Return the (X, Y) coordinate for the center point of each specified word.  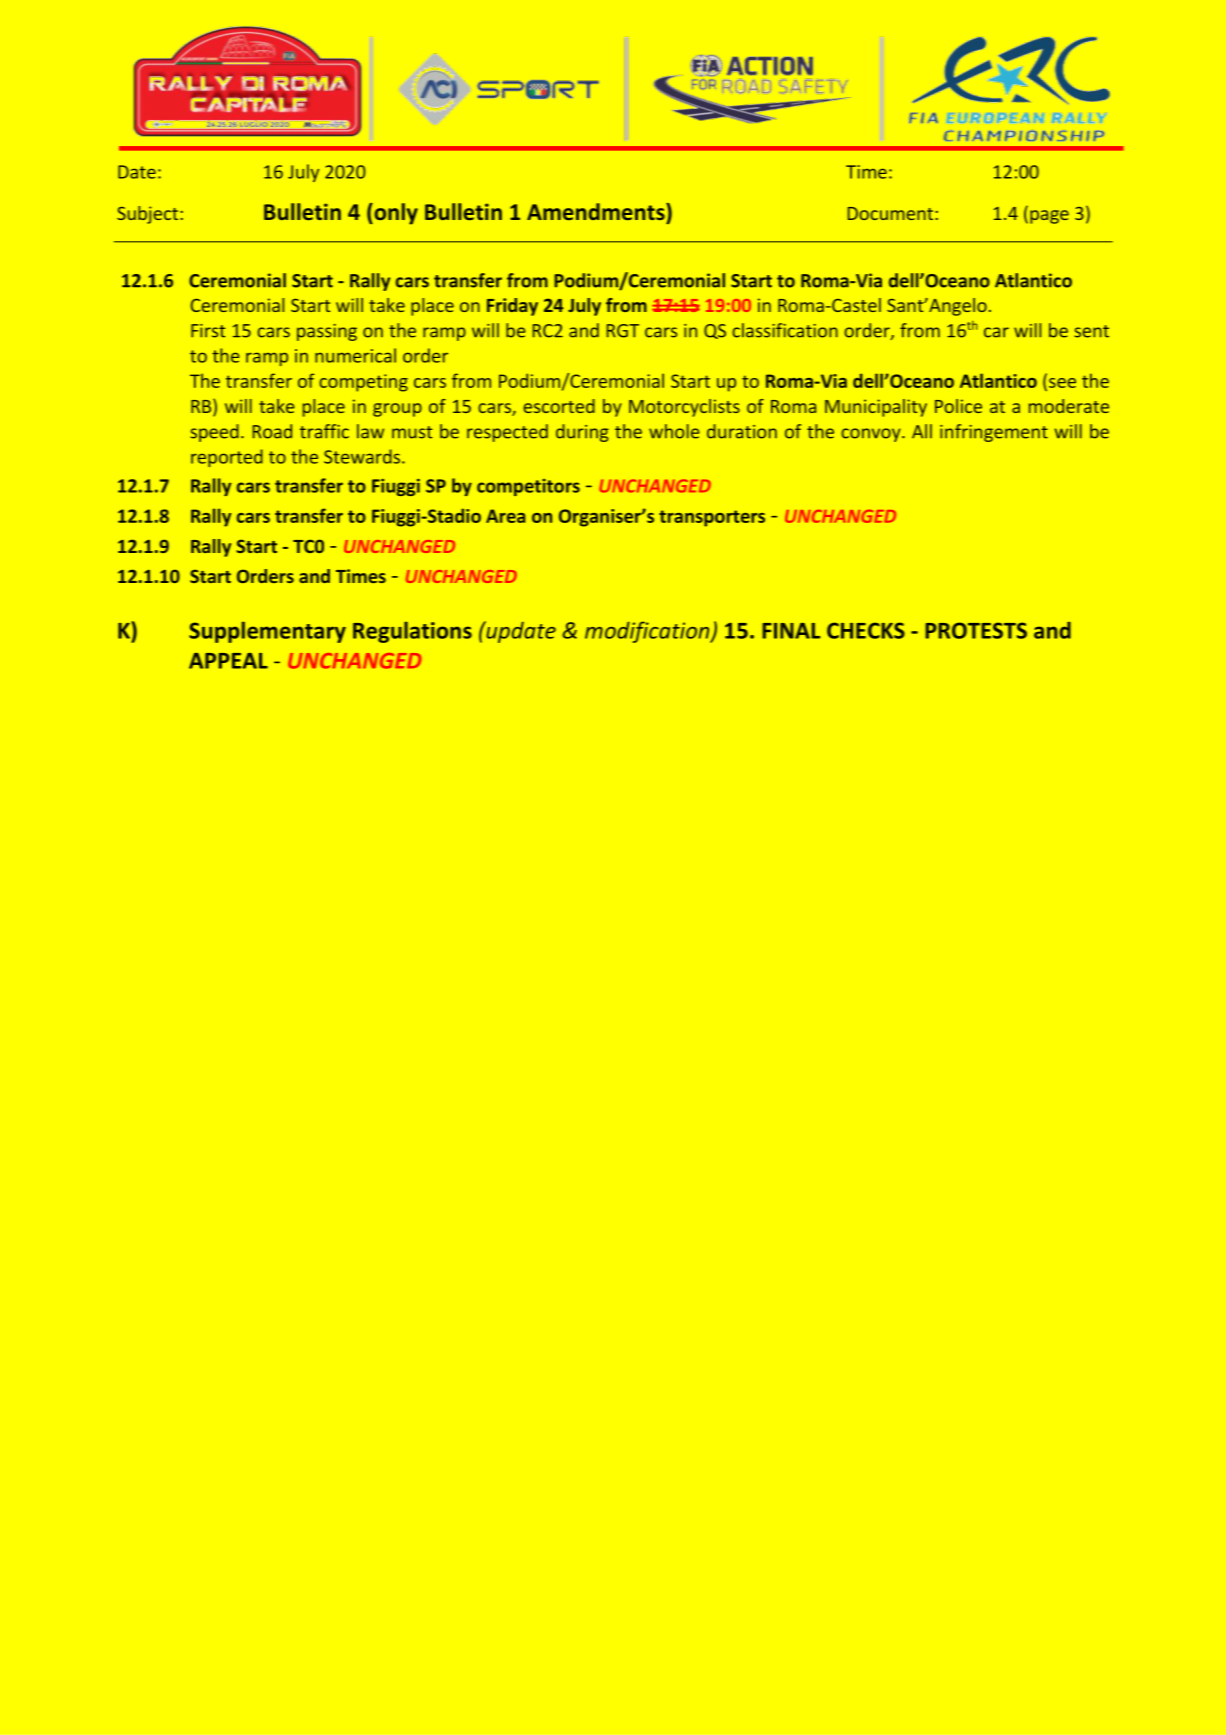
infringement (994, 433)
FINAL (791, 631)
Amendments (597, 211)
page (1049, 217)
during (582, 433)
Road (272, 431)
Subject (147, 215)
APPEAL (228, 661)
